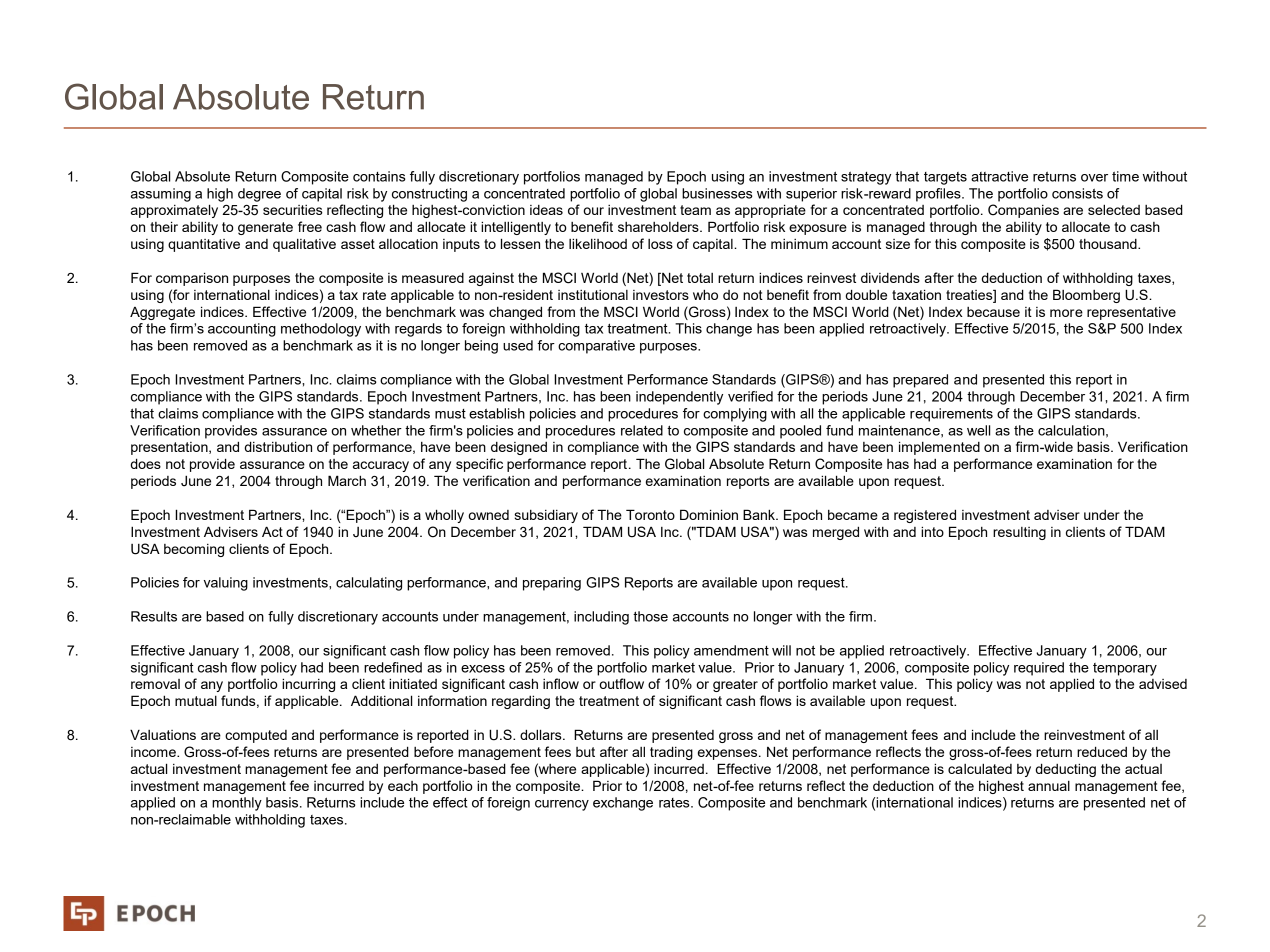  What do you see at coordinates (650, 616) in the screenshot?
I see `those` at bounding box center [650, 616].
